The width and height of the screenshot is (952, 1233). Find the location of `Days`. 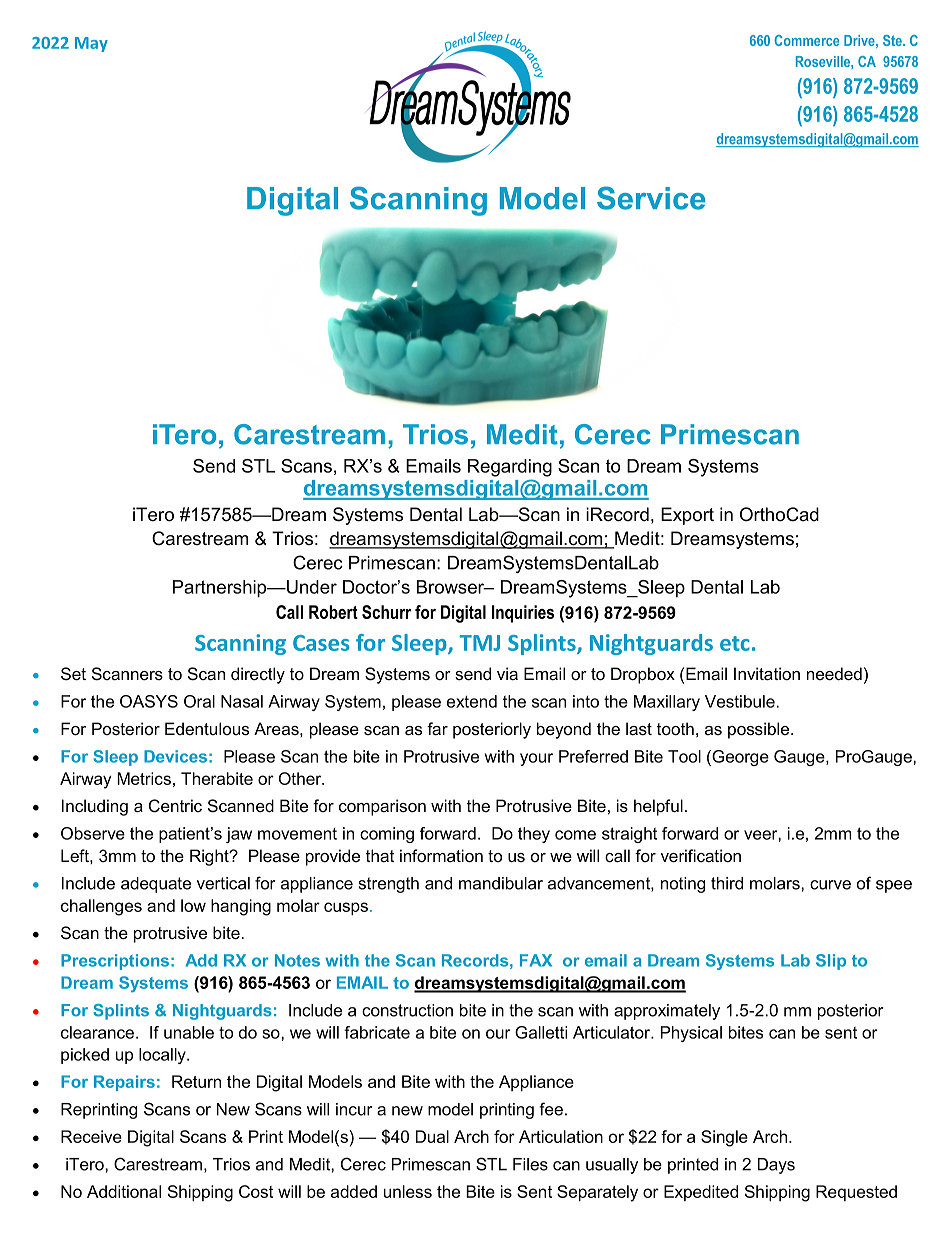

Days is located at coordinates (776, 1166).
